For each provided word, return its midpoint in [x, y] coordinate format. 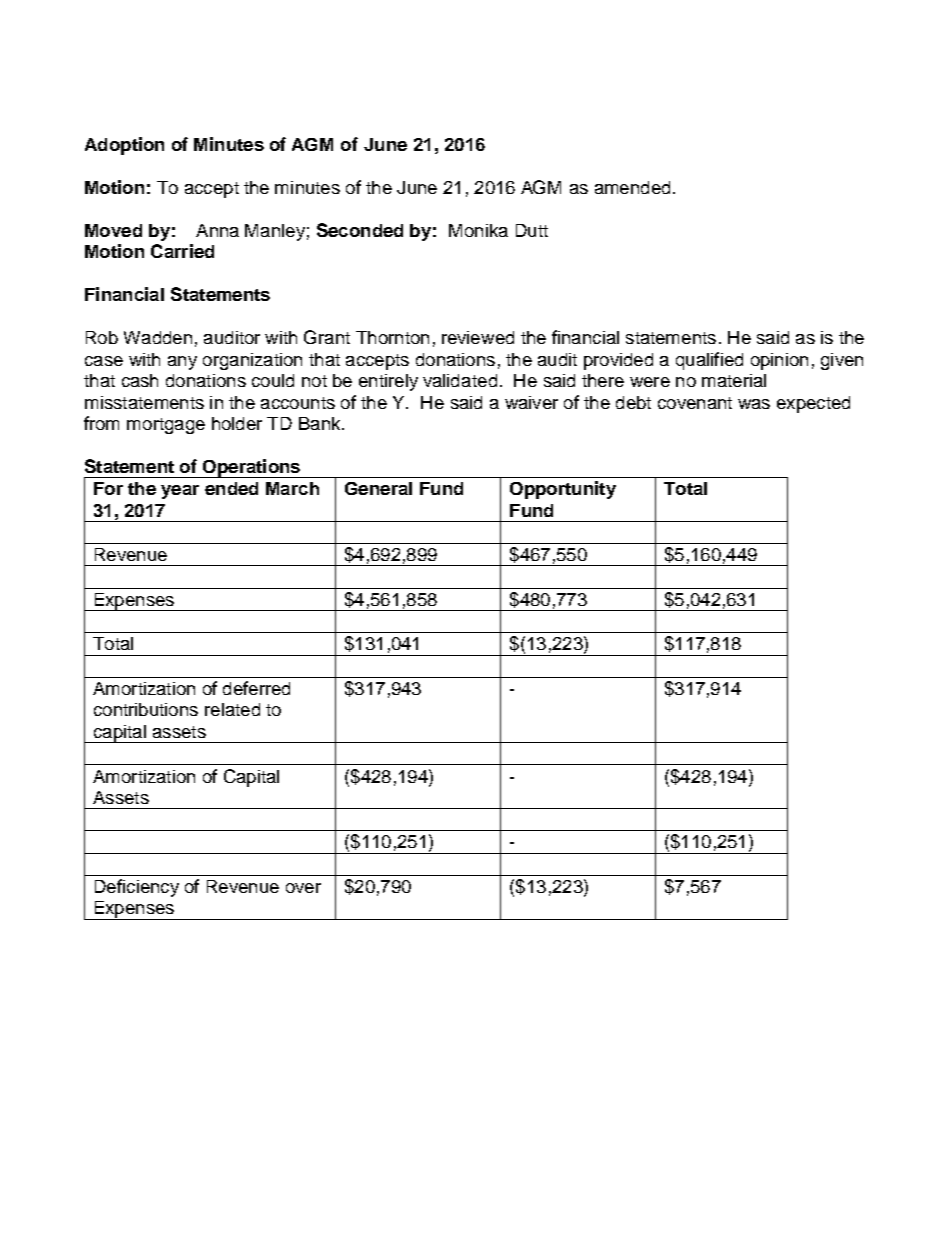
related [232, 709]
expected [813, 404]
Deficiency [137, 888]
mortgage [166, 426]
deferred [256, 688]
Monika [478, 230]
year [180, 492]
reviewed [478, 337]
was [754, 404]
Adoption [124, 146]
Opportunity [563, 490]
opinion [779, 361]
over [303, 888]
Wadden [158, 337]
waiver [531, 402]
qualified [709, 361]
